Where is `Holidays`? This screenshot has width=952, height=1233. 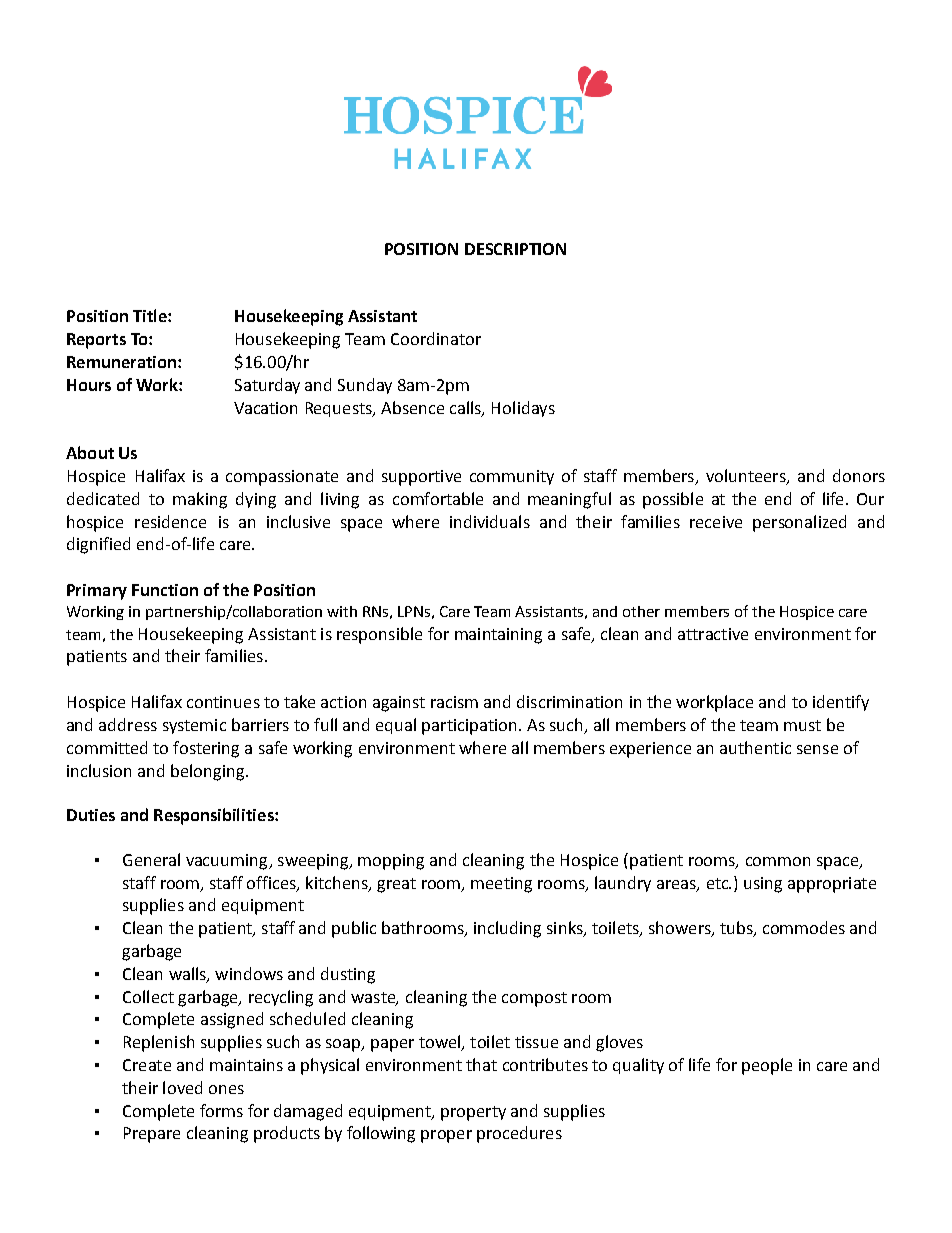
Holidays is located at coordinates (523, 409).
